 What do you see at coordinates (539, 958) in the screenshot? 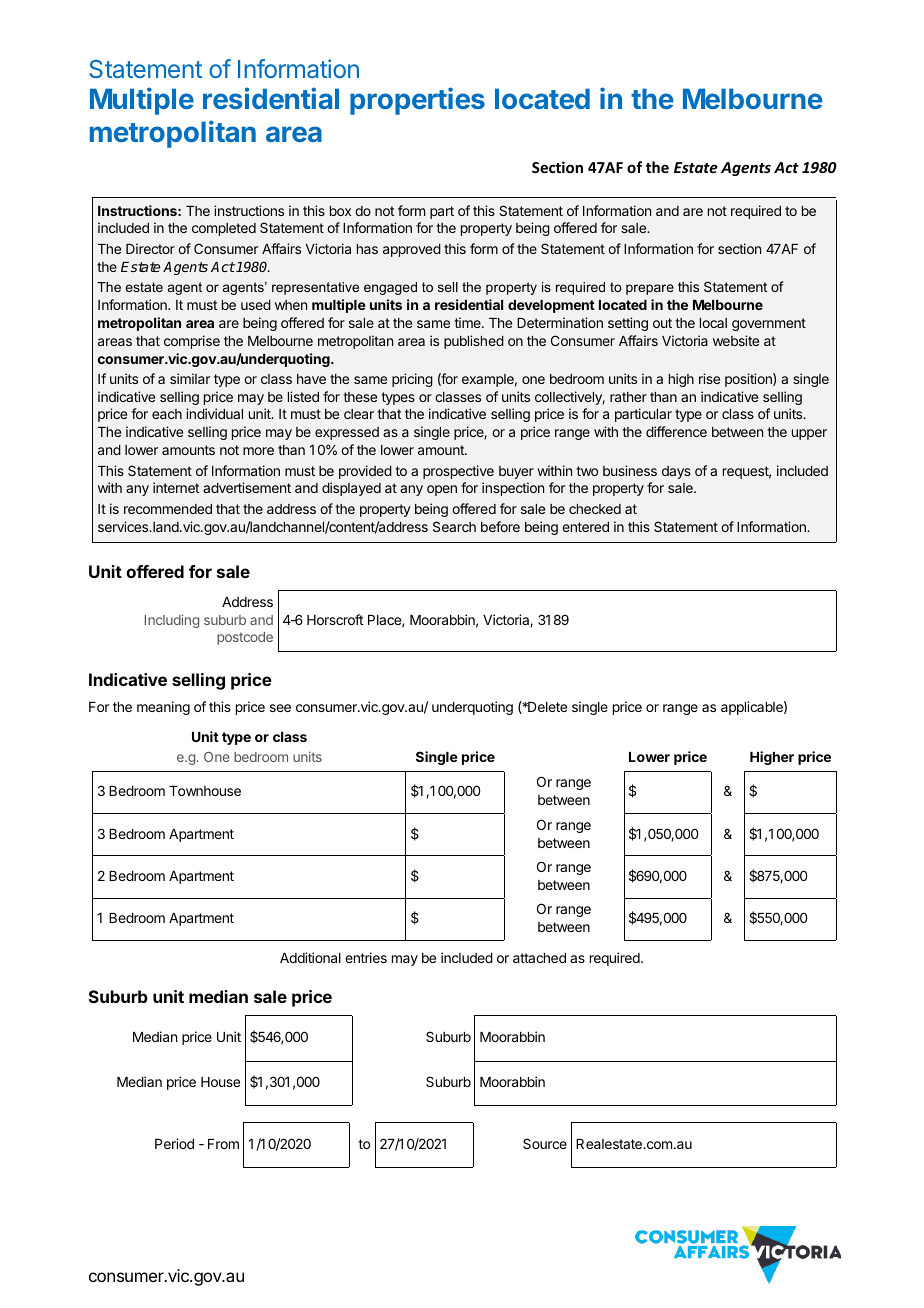
I see `attached` at bounding box center [539, 958].
